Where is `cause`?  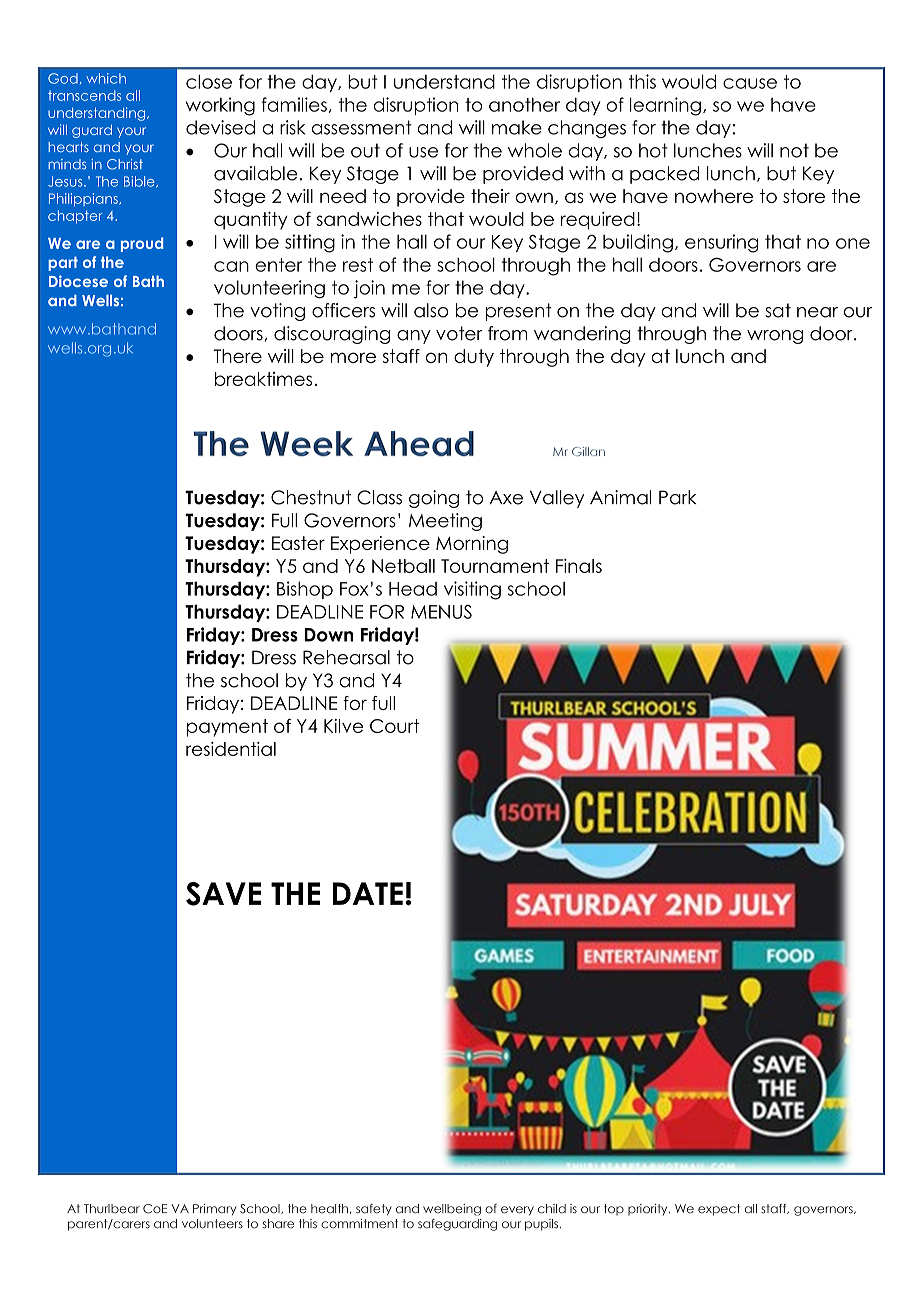 cause is located at coordinates (750, 83).
